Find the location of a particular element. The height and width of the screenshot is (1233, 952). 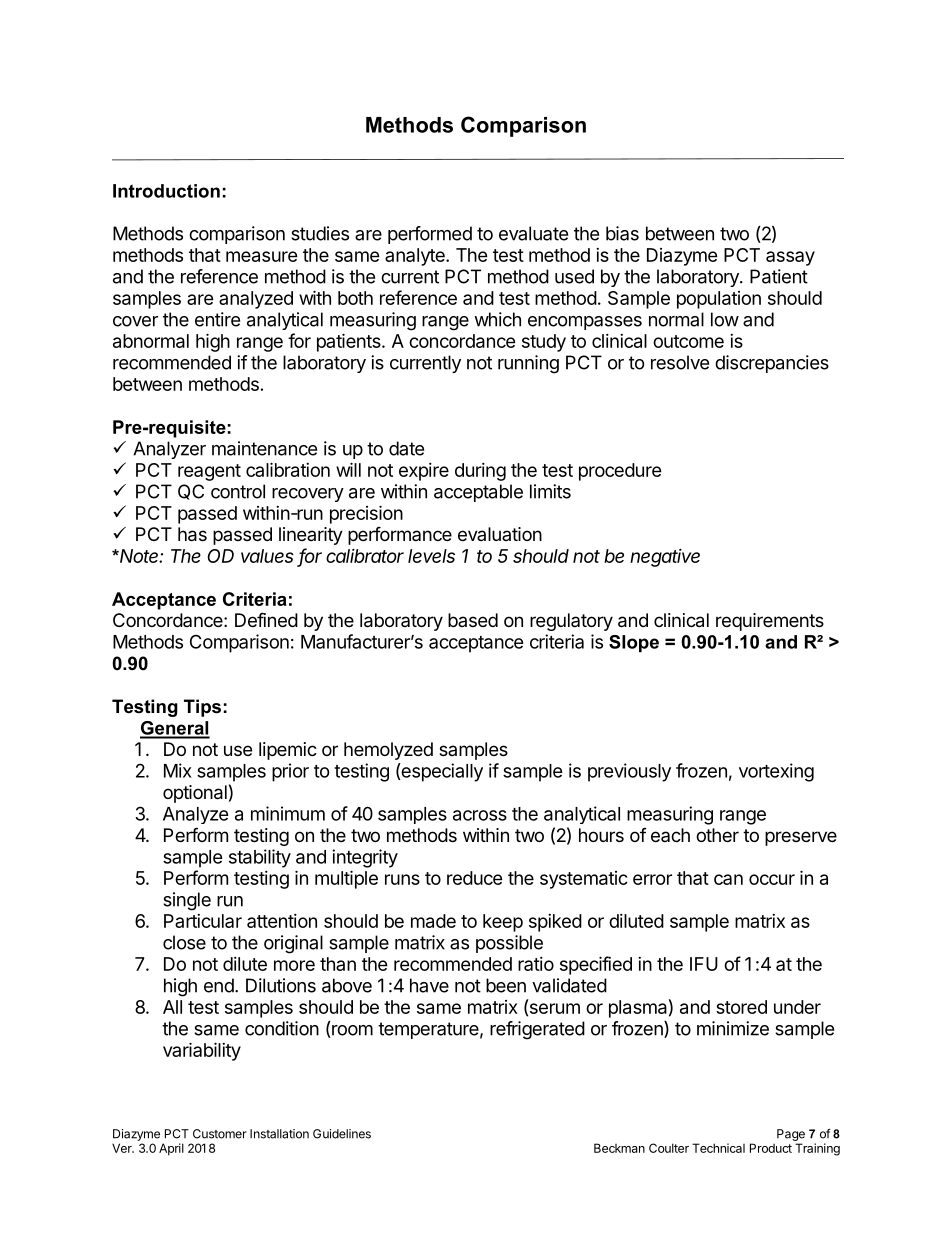

based is located at coordinates (473, 620).
